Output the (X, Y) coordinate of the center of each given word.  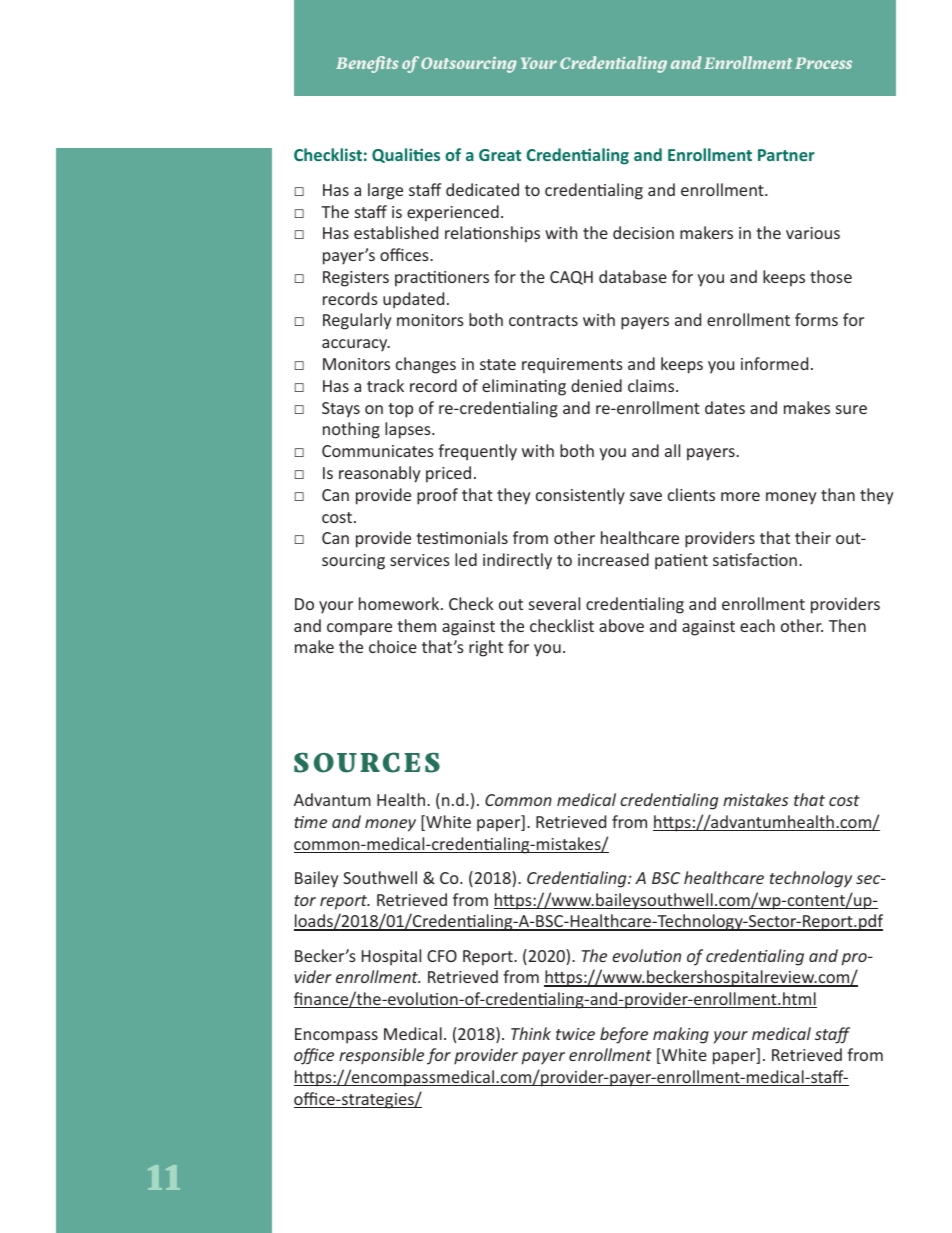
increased (613, 559)
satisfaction (755, 559)
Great (500, 155)
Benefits (367, 64)
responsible (381, 1056)
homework (400, 603)
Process (823, 63)
